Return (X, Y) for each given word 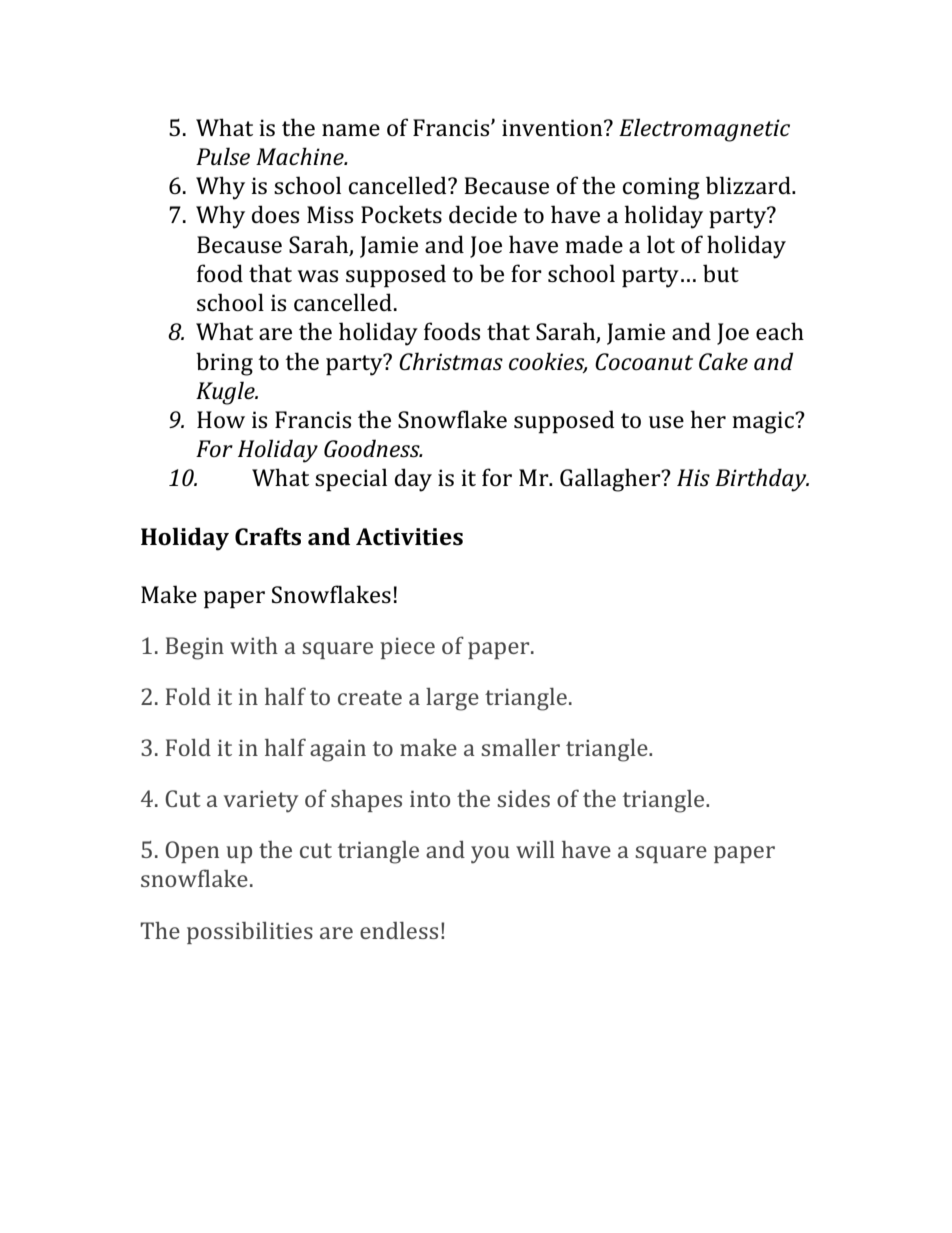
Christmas (451, 361)
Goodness (373, 448)
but (721, 273)
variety (261, 802)
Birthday (762, 480)
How (221, 420)
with (254, 645)
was (317, 276)
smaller (520, 747)
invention (553, 128)
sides (523, 798)
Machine (301, 156)
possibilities (250, 933)
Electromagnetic (704, 130)
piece (407, 648)
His (693, 478)
